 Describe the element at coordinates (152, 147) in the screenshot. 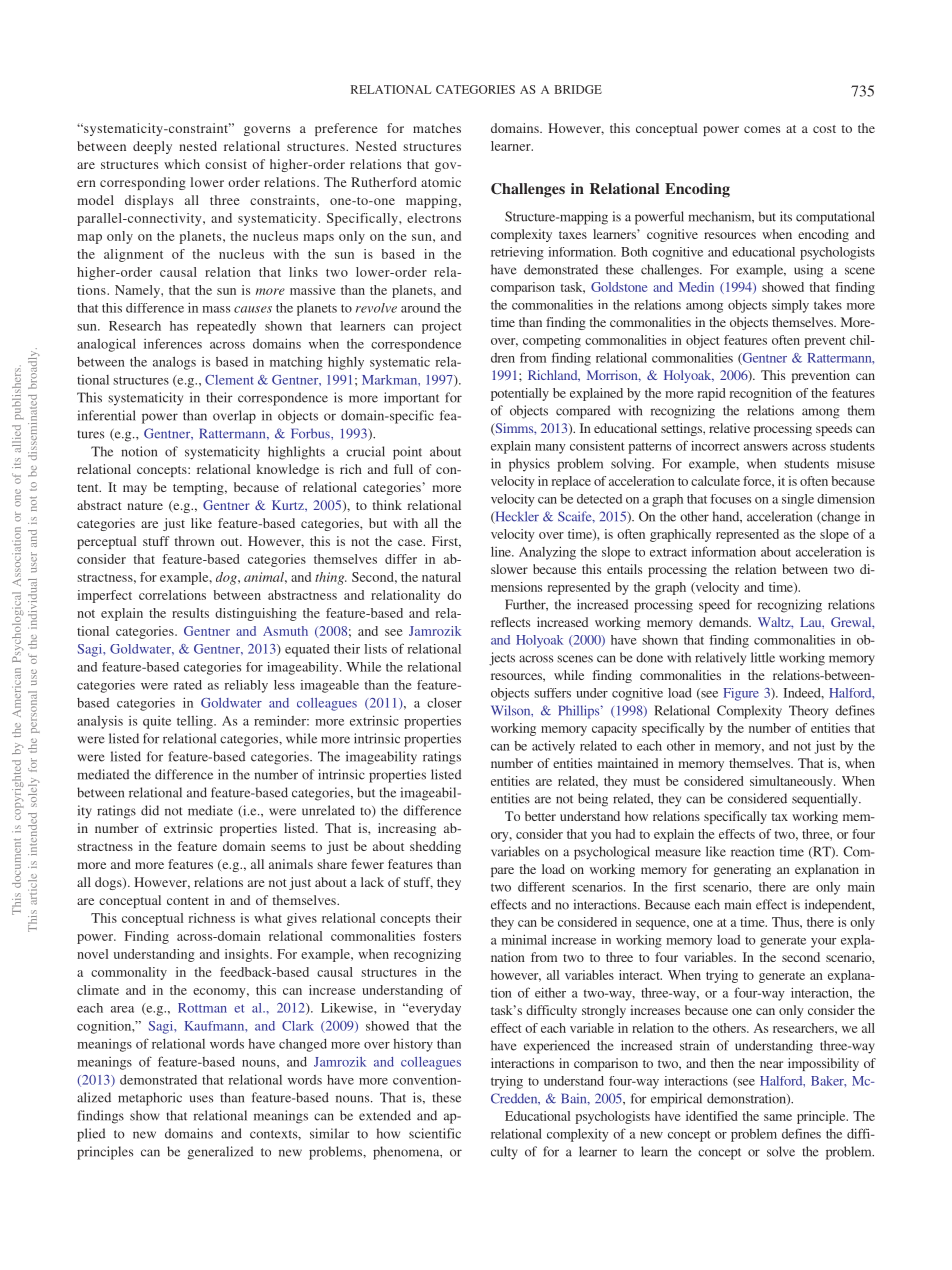

I see `deeply` at that location.
